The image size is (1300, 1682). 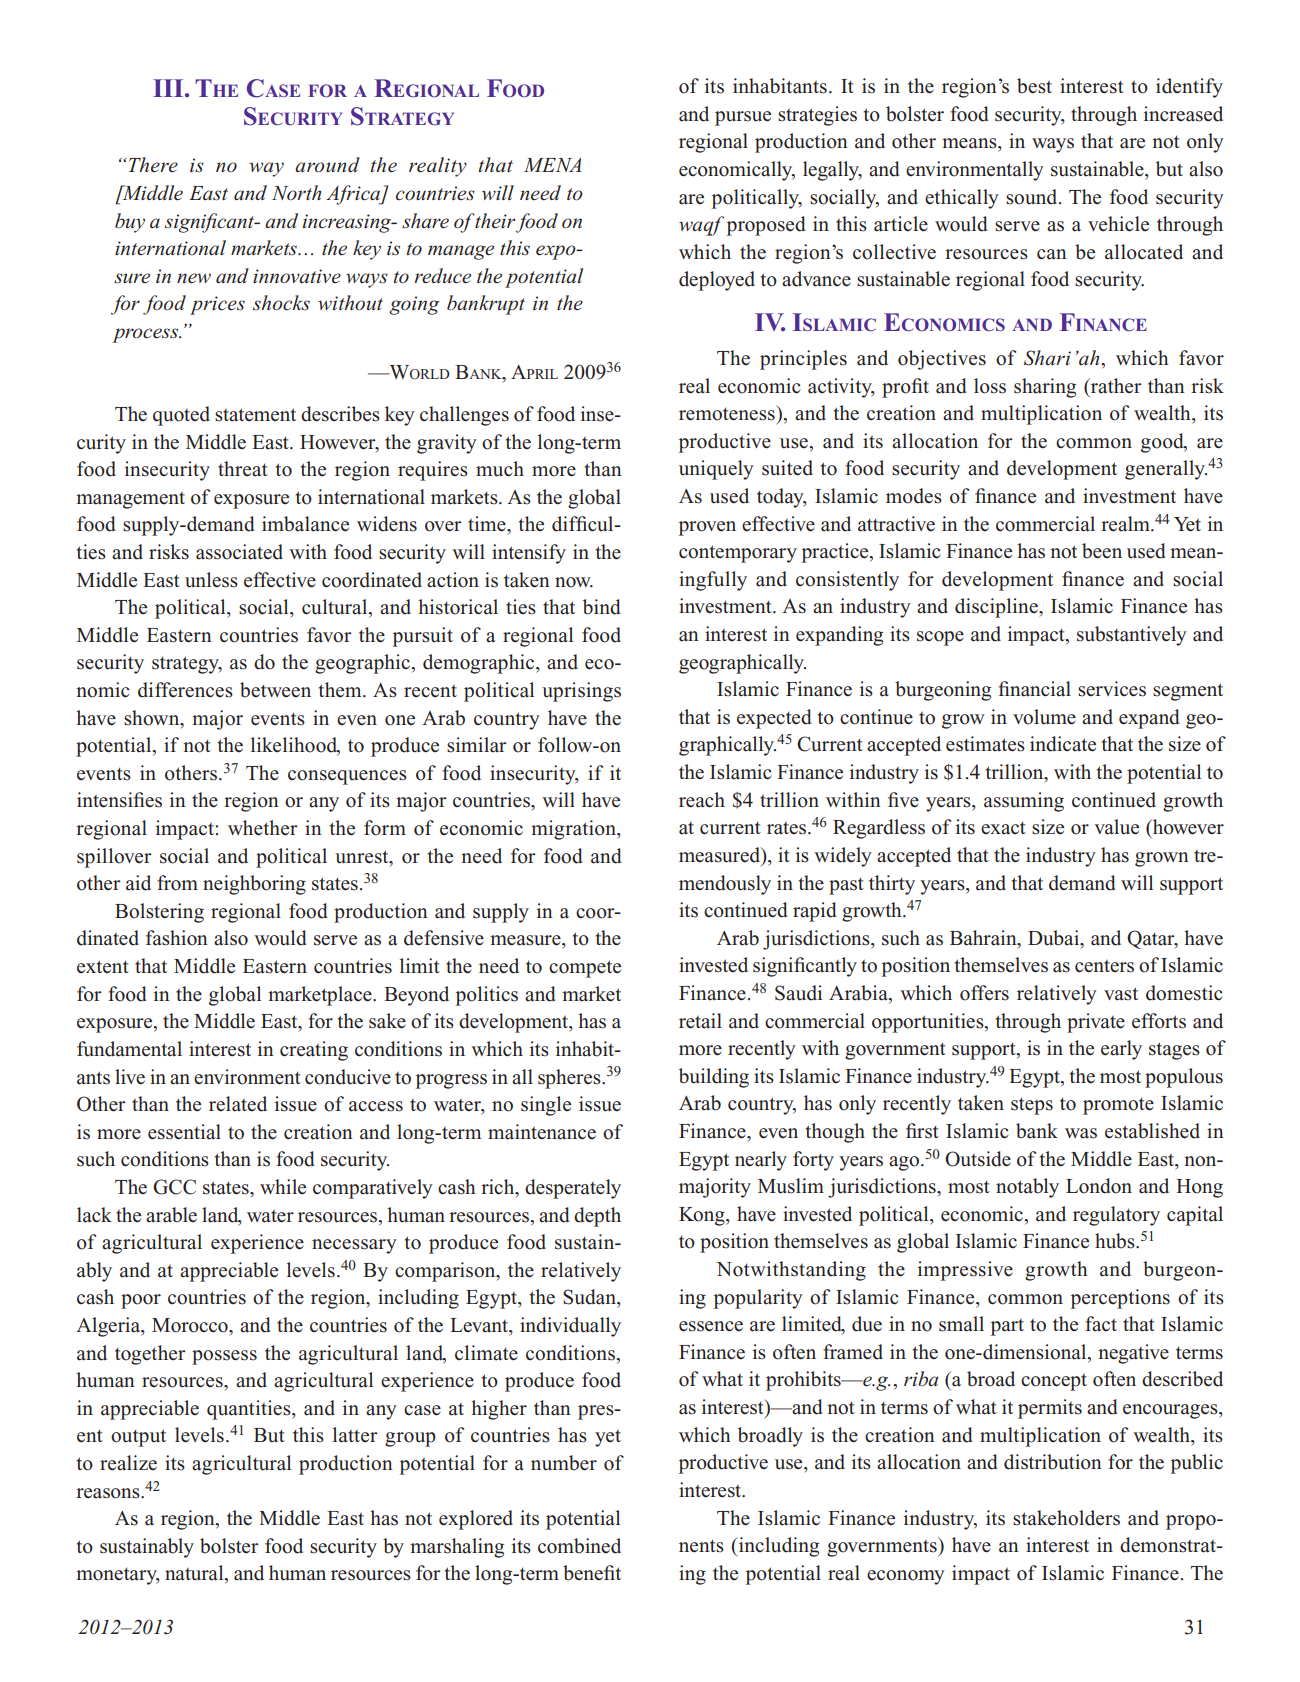 I want to click on reach, so click(x=702, y=800).
